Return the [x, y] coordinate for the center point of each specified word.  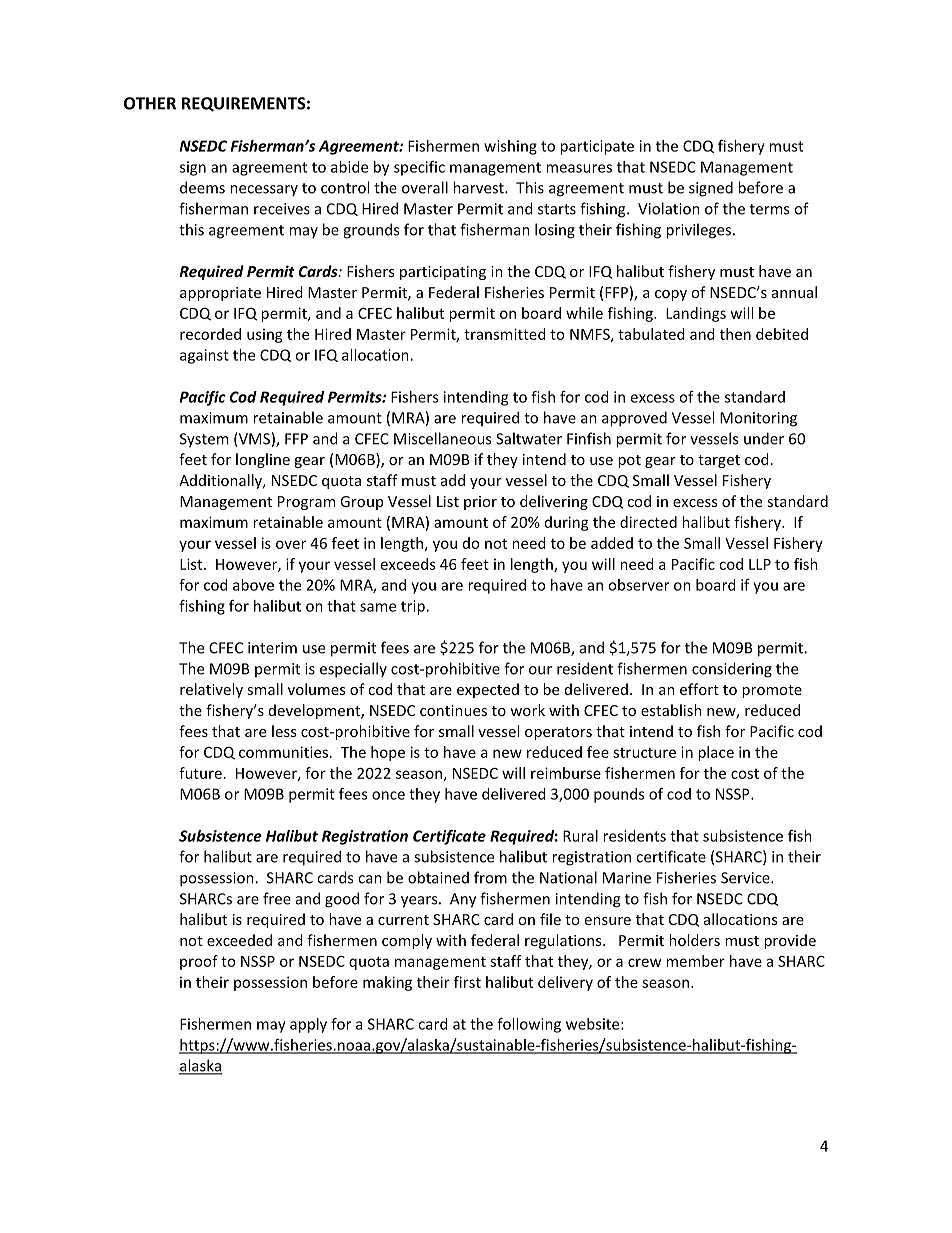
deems [202, 187]
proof [199, 962]
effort [699, 689]
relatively [211, 690]
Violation [669, 208]
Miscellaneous [442, 438]
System [204, 440]
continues [453, 710]
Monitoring [758, 419]
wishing [510, 147]
